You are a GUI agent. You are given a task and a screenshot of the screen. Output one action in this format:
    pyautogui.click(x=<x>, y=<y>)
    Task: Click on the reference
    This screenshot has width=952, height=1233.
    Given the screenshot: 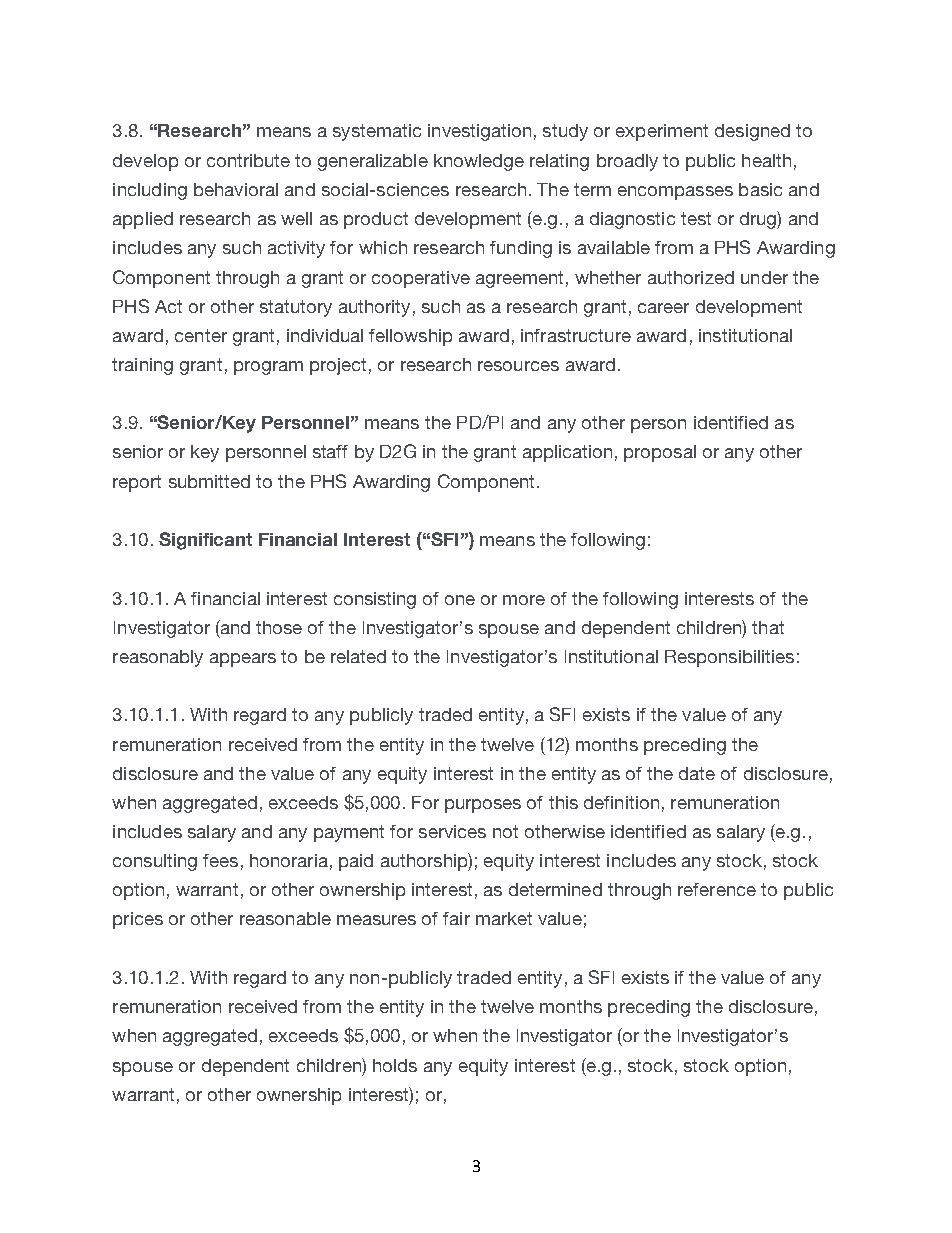 What is the action you would take?
    pyautogui.click(x=717, y=889)
